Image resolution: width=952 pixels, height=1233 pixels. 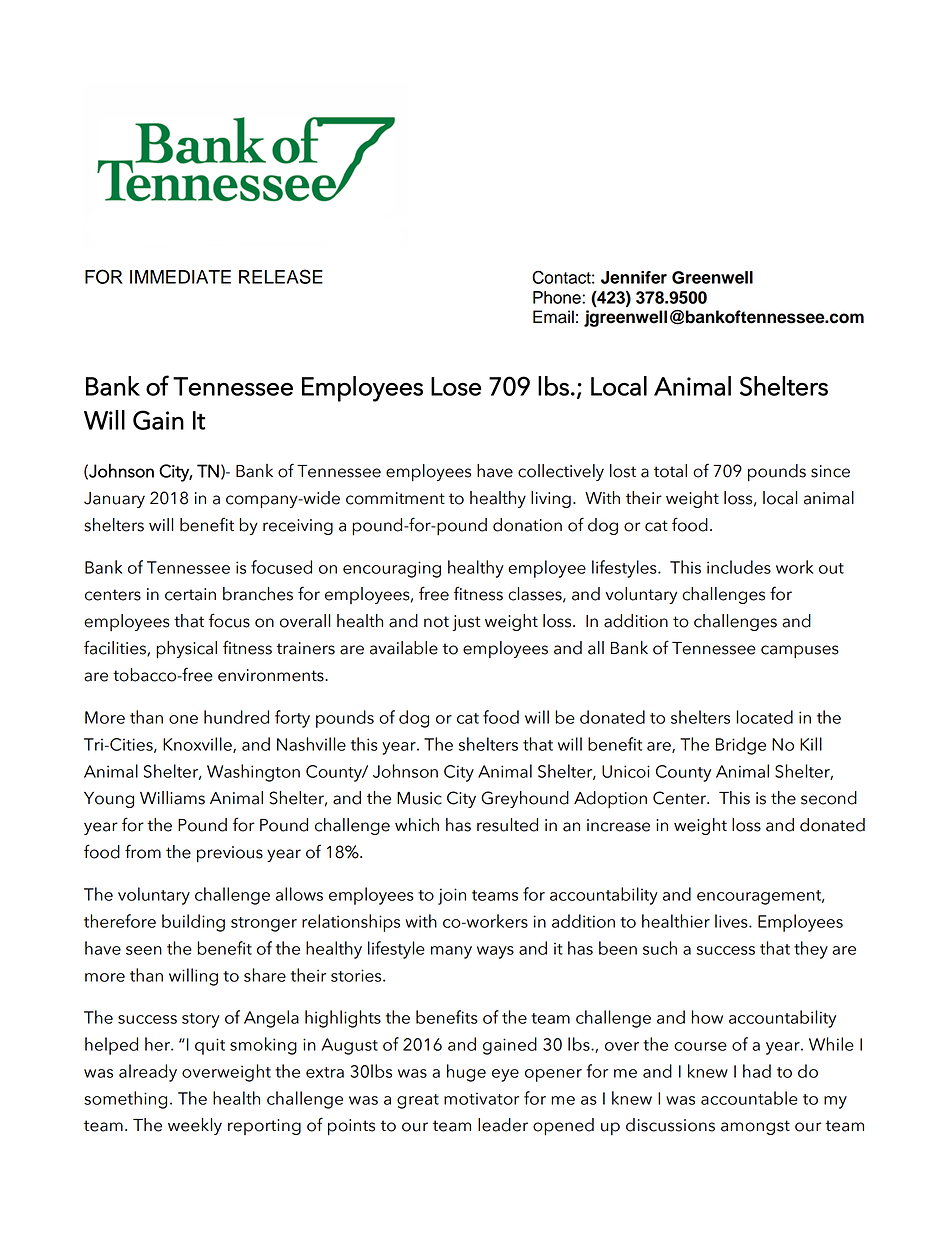 I want to click on previous, so click(x=230, y=854).
